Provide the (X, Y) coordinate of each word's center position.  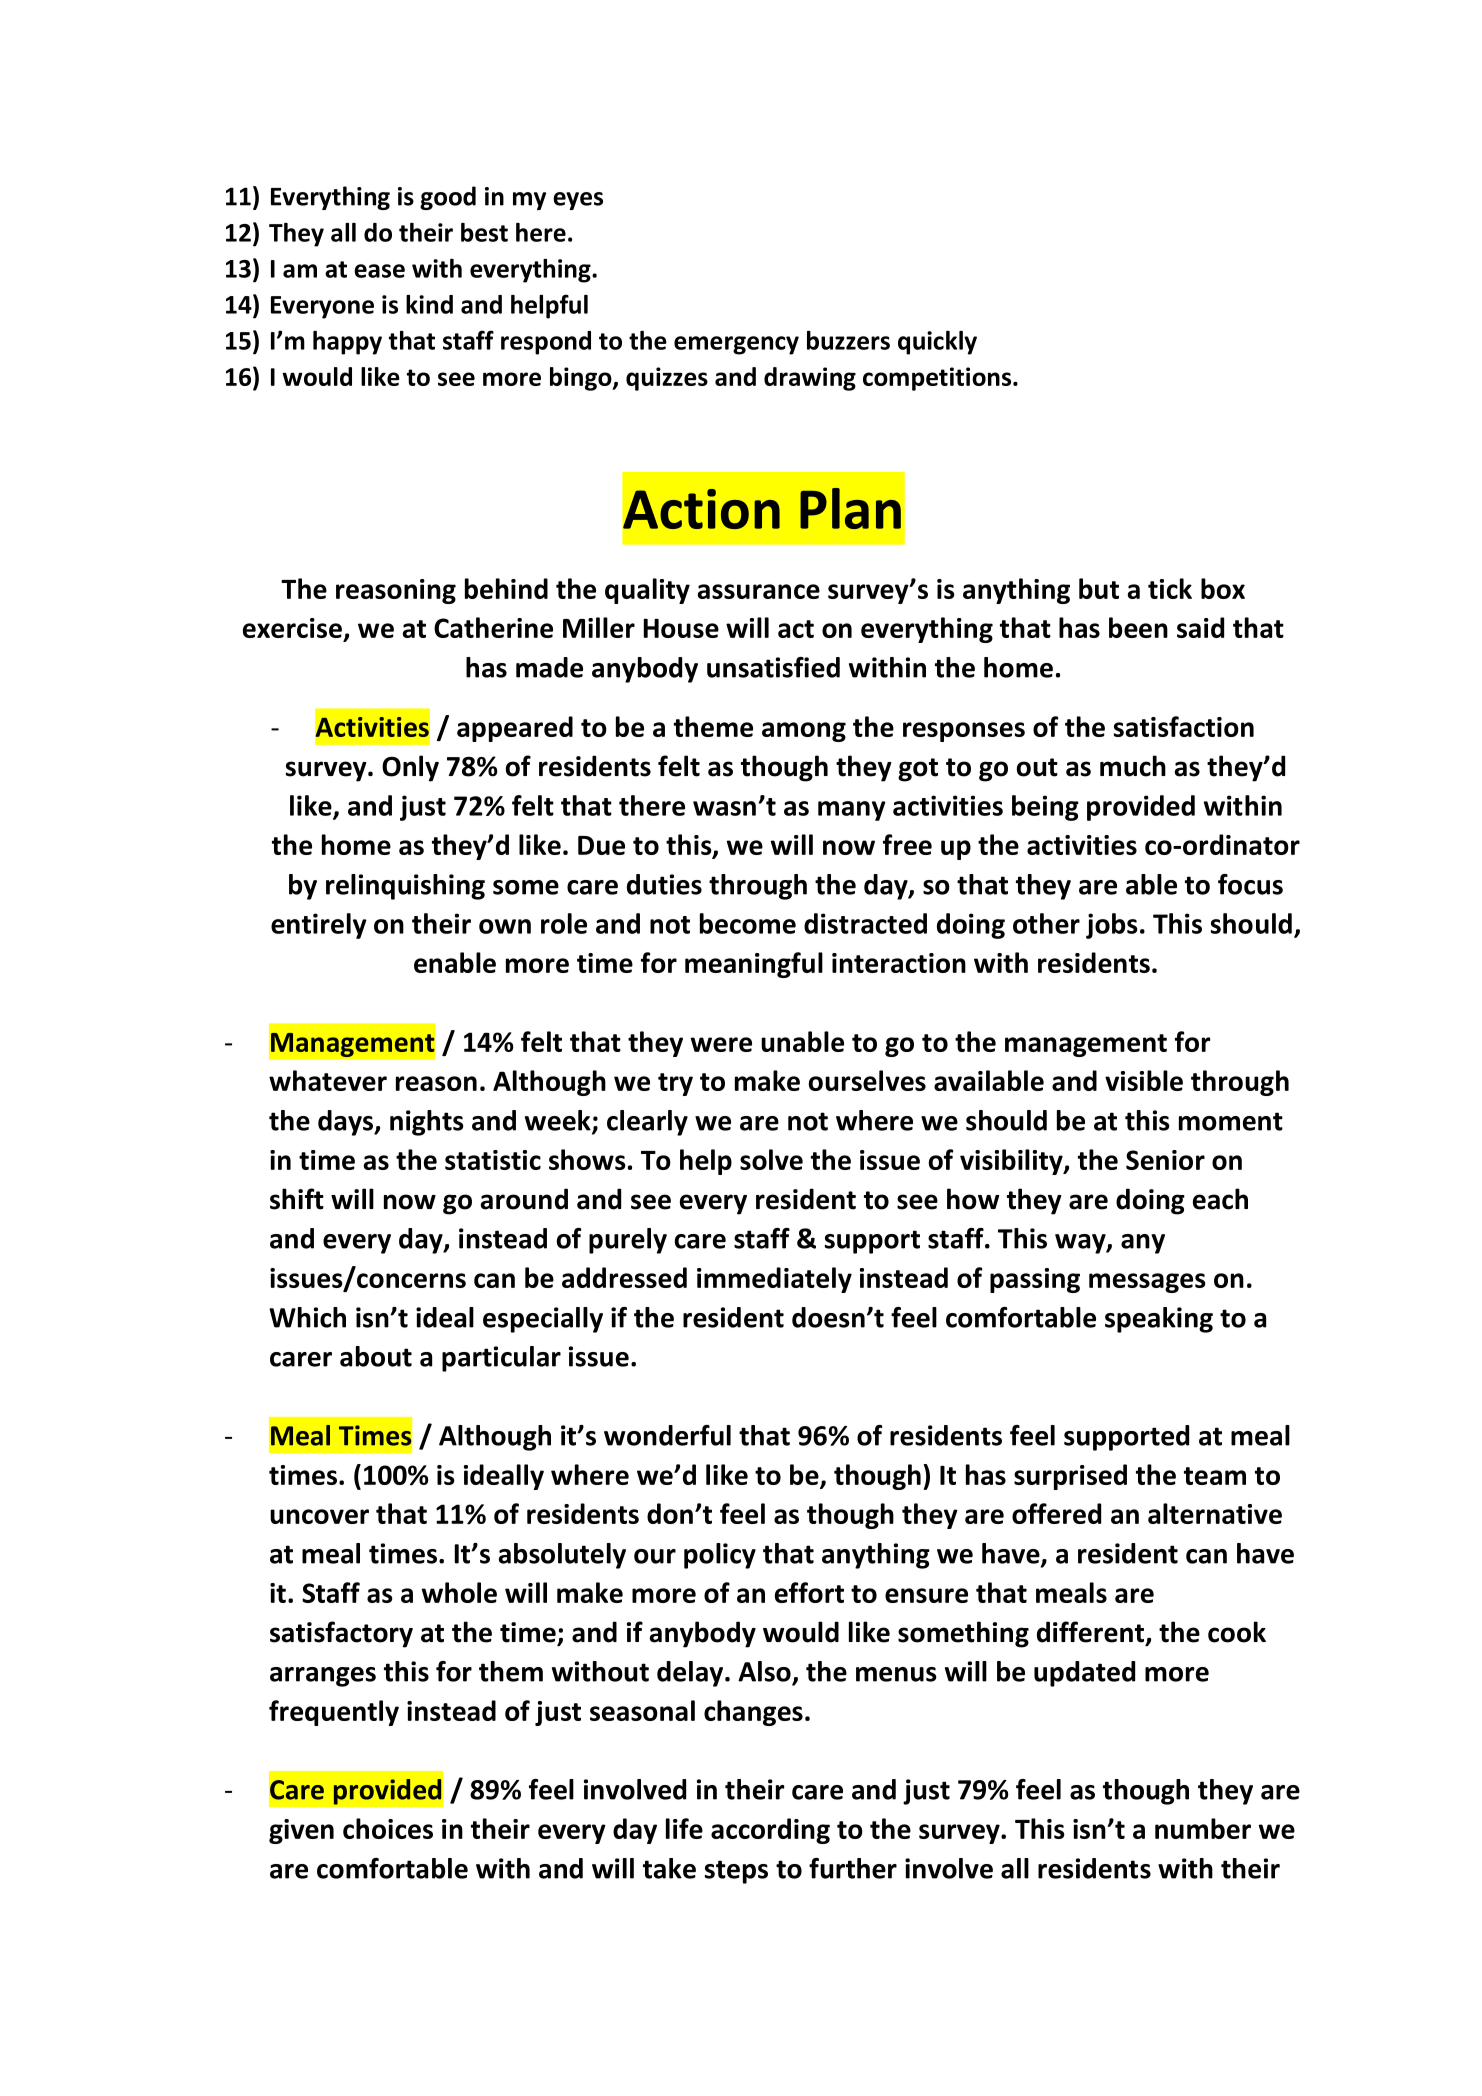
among (804, 732)
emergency (736, 345)
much (1133, 766)
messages (1147, 1283)
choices (388, 1828)
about (376, 1356)
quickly (937, 343)
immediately (774, 1280)
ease (379, 271)
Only (410, 768)
